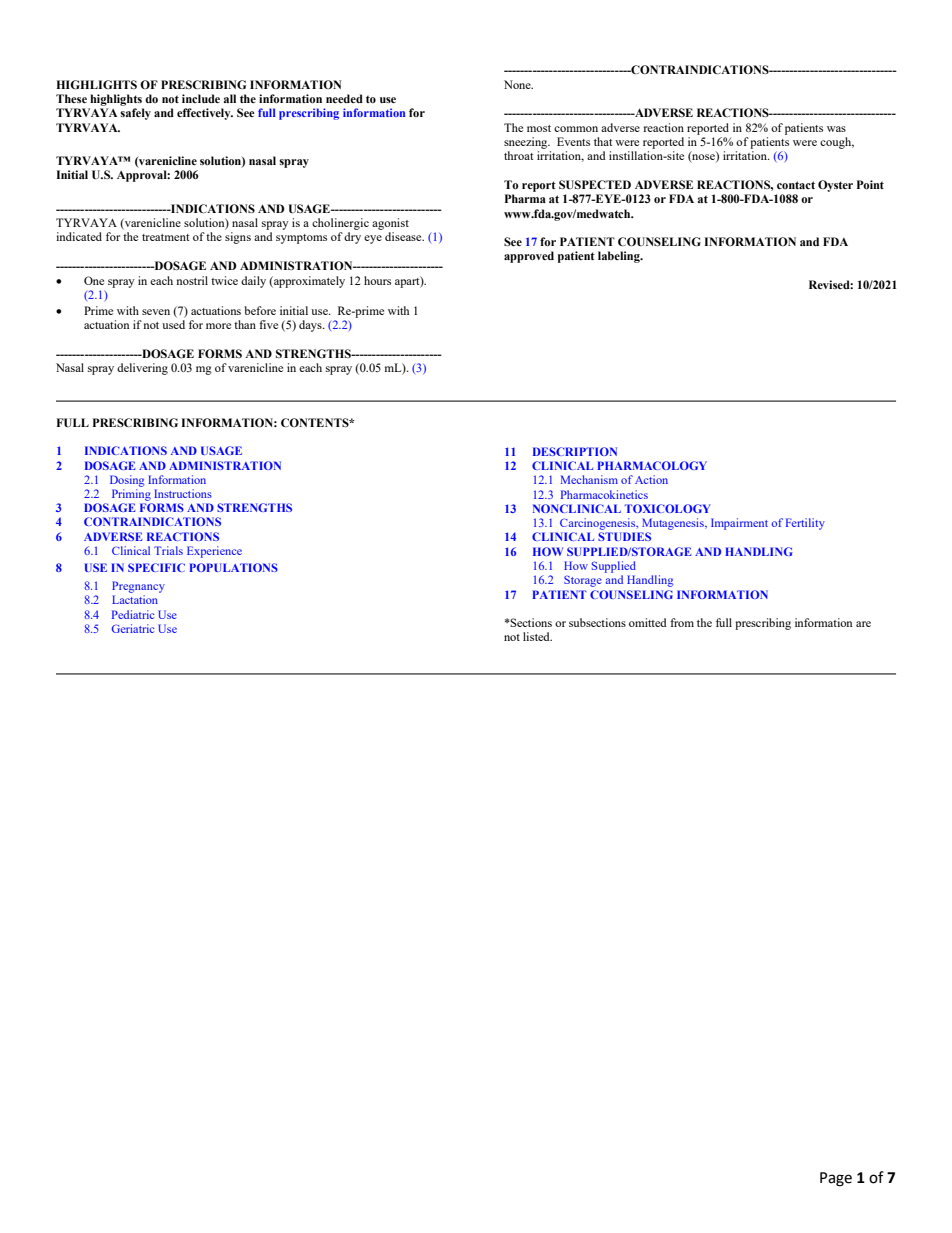 This screenshot has width=952, height=1233. Describe the element at coordinates (682, 622) in the screenshot. I see `from` at that location.
